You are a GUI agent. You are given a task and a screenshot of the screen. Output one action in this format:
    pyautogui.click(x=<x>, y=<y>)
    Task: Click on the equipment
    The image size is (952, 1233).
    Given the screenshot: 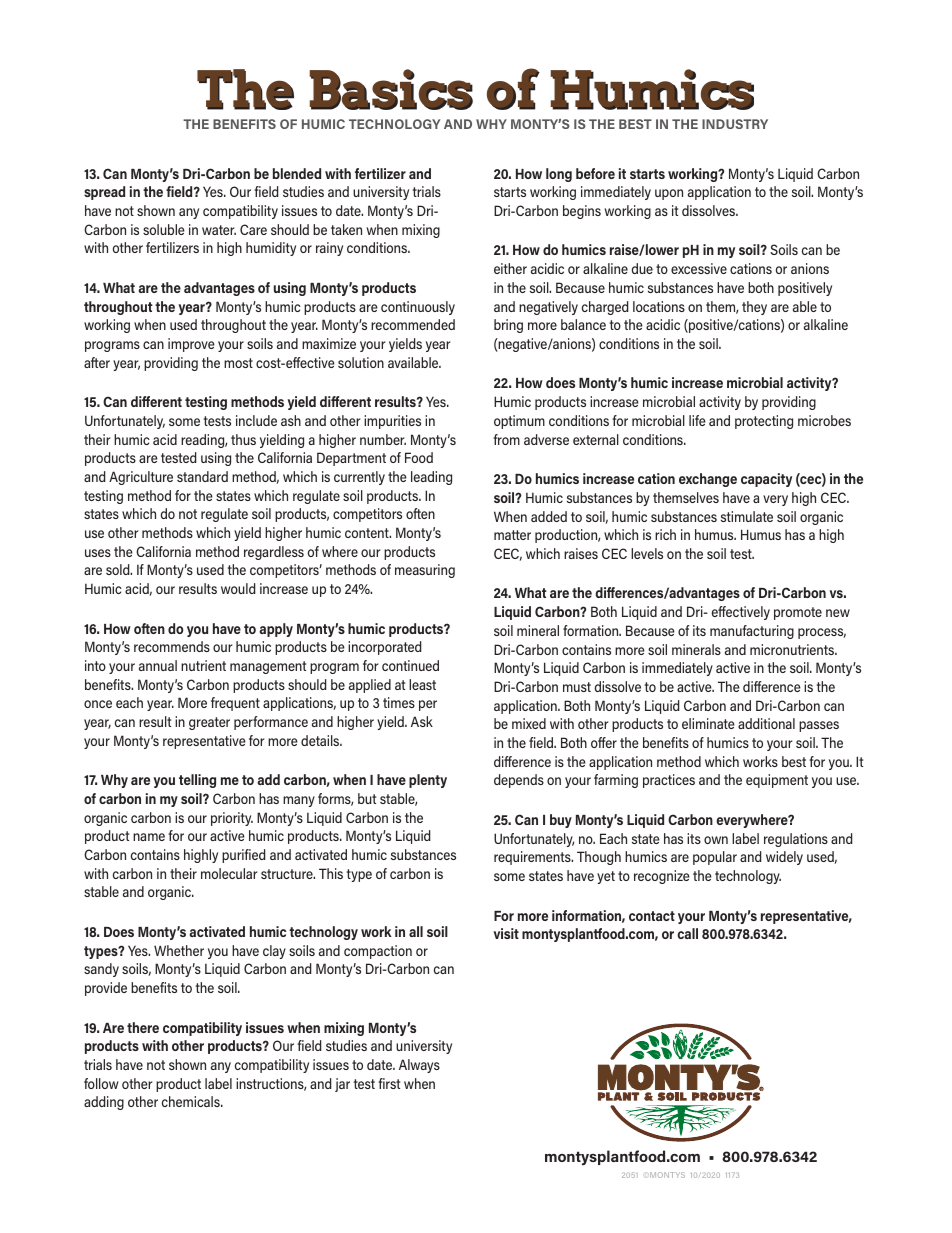 What is the action you would take?
    pyautogui.click(x=777, y=781)
